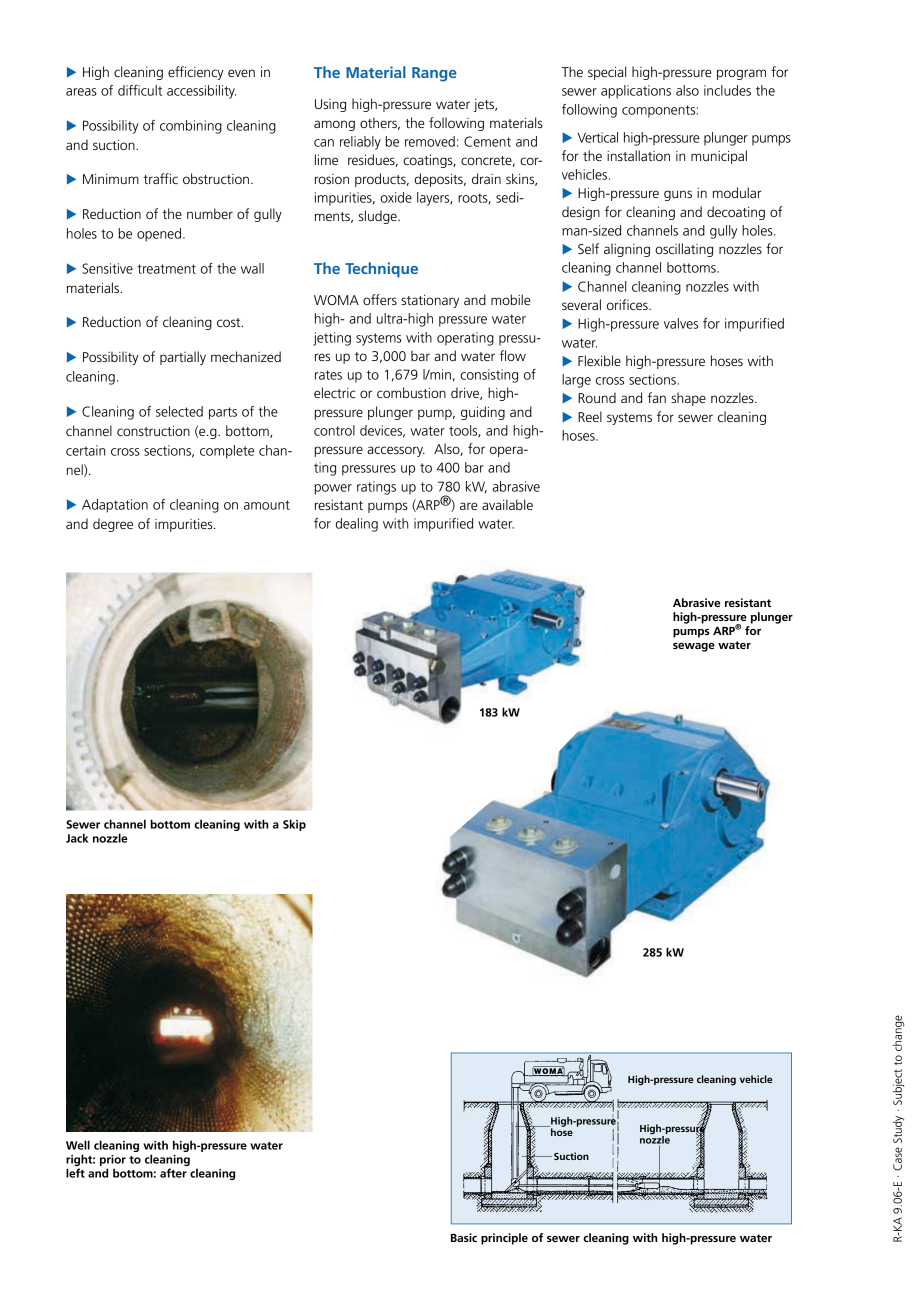 This image has height=1308, width=924. What do you see at coordinates (430, 141) in the image?
I see `removed` at bounding box center [430, 141].
